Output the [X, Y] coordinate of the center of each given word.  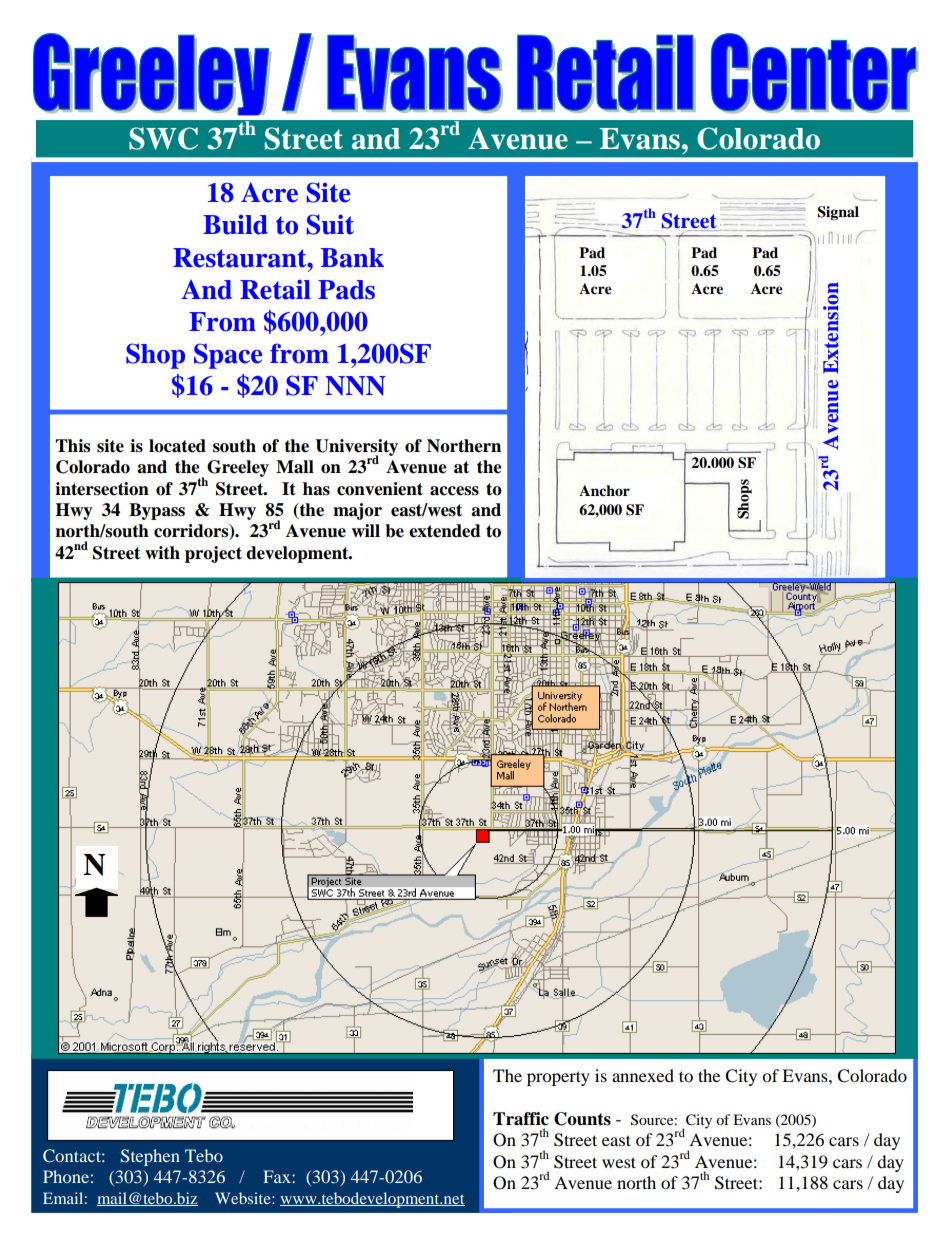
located [177, 446]
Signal [838, 213]
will [365, 530]
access [454, 491]
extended [445, 531]
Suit [330, 224]
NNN [355, 386]
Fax [278, 1176]
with [162, 553]
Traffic [521, 1119]
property [558, 1078]
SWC [163, 138]
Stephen [150, 1157]
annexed [643, 1075]
